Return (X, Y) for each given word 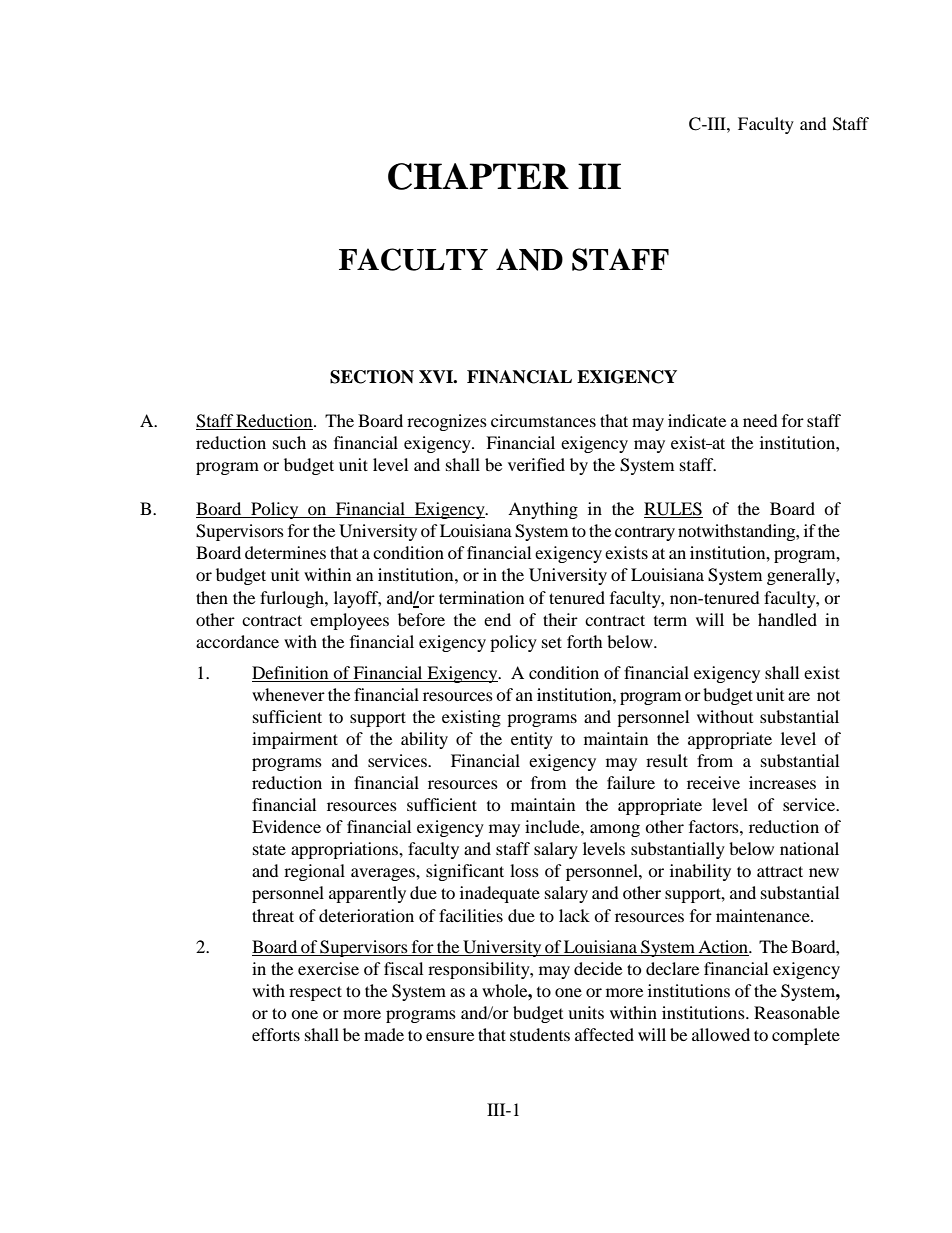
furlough (293, 599)
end (497, 619)
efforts (276, 1034)
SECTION (372, 377)
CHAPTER (478, 176)
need (760, 420)
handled (787, 619)
